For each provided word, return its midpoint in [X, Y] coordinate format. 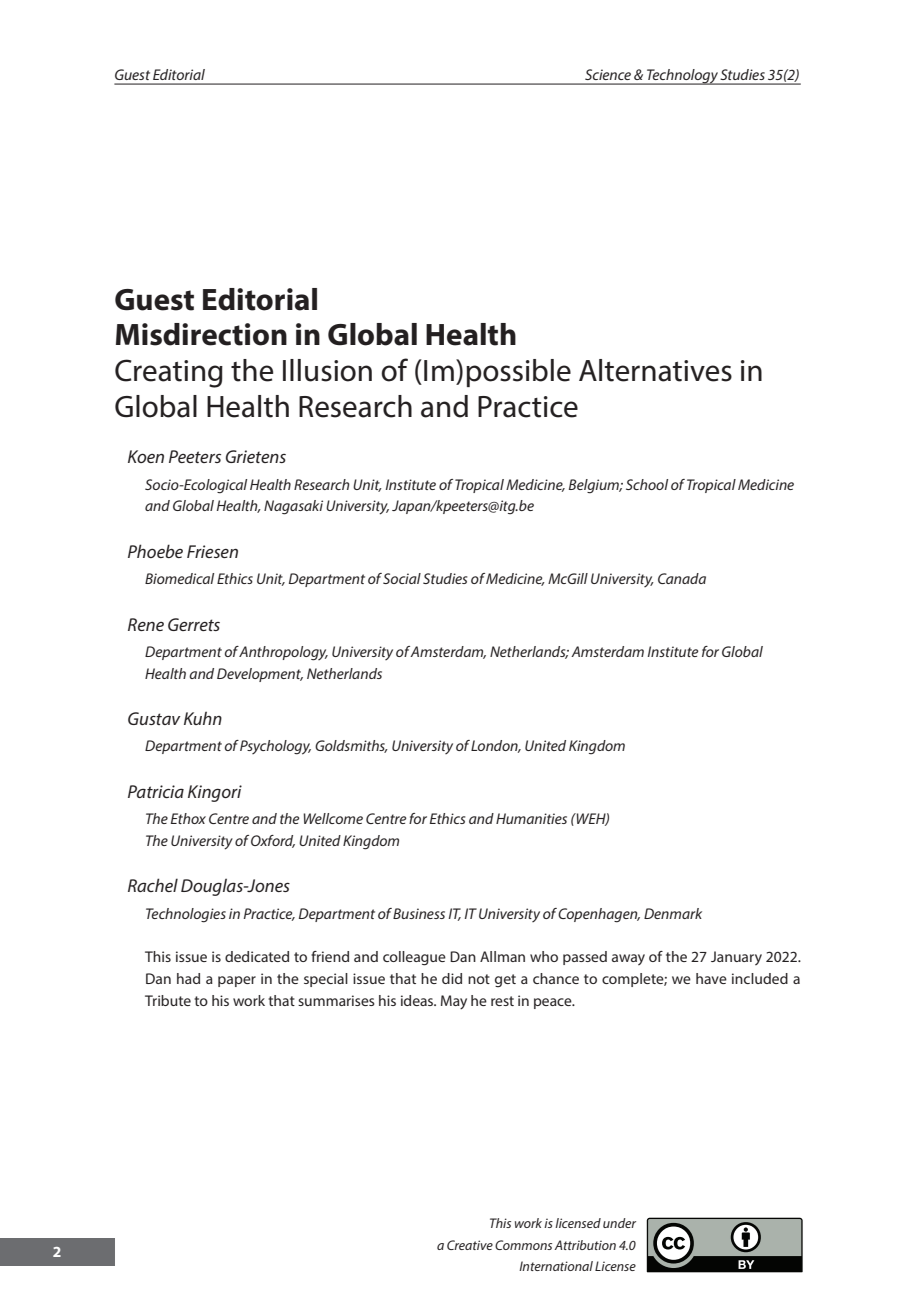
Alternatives [655, 370]
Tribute [168, 1000]
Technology [682, 77]
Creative [470, 1245]
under [619, 1223]
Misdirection [201, 334]
